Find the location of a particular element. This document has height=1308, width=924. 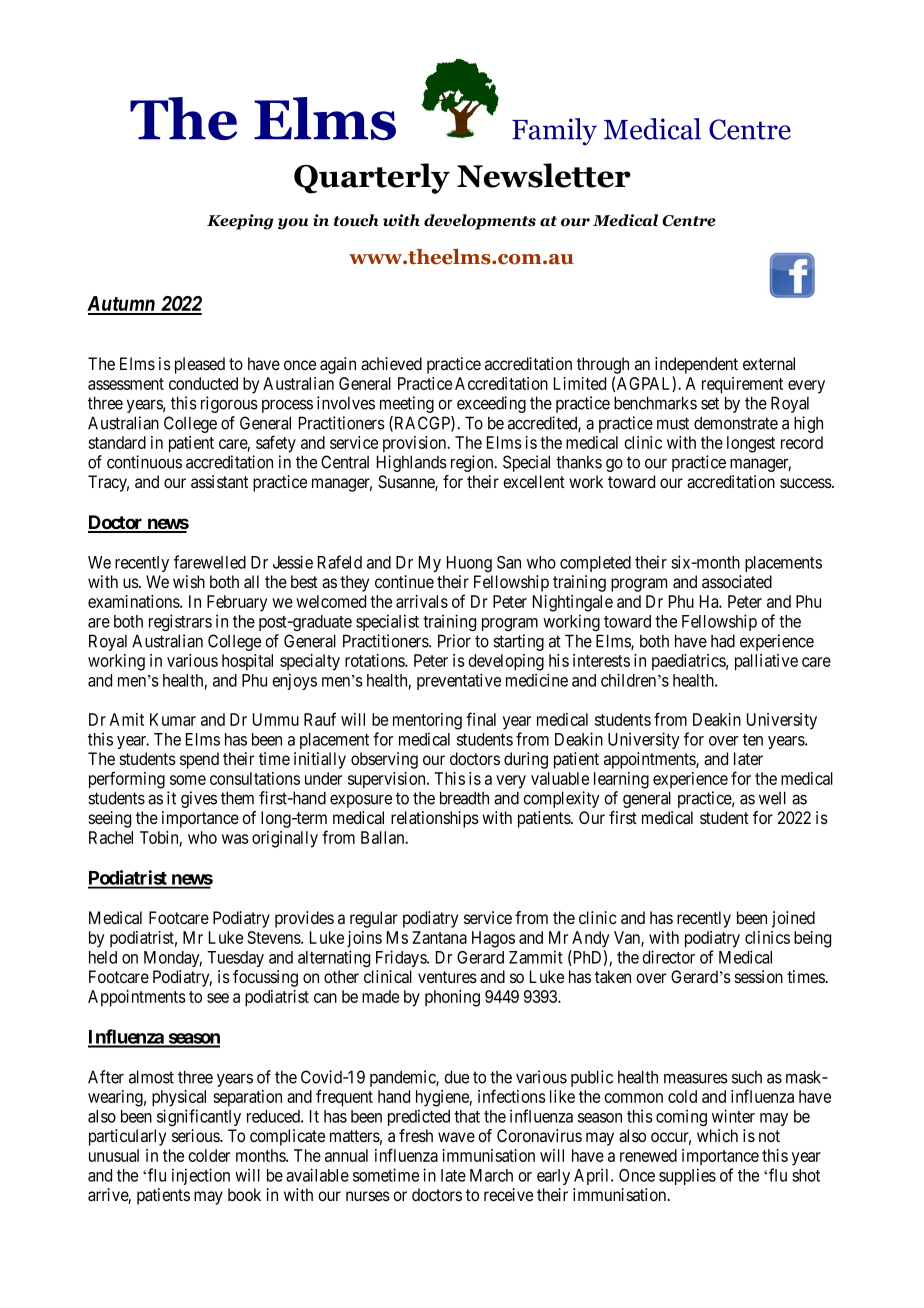

wave is located at coordinates (456, 1137).
